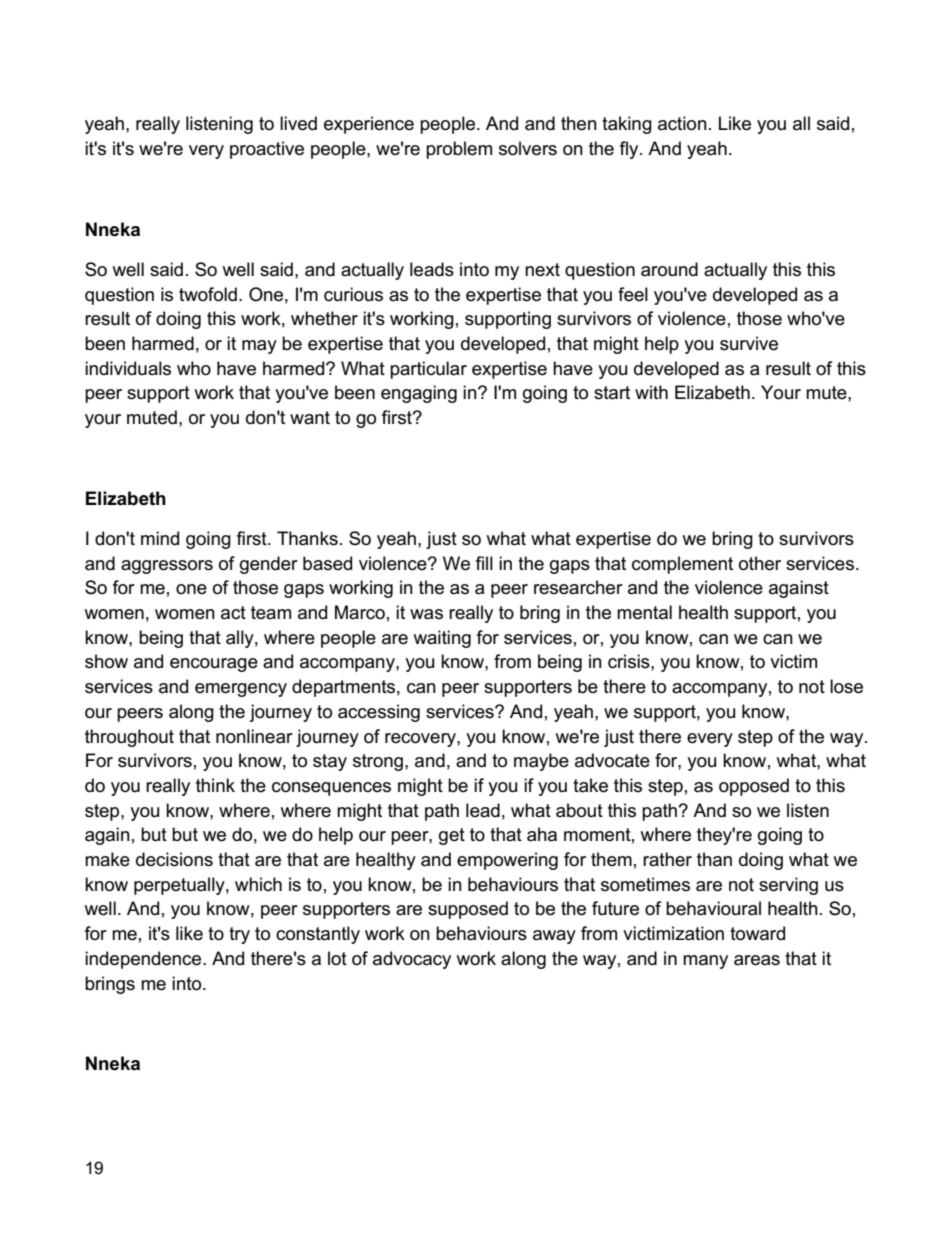 Image resolution: width=952 pixels, height=1233 pixels. What do you see at coordinates (468, 910) in the screenshot?
I see `supposed` at bounding box center [468, 910].
